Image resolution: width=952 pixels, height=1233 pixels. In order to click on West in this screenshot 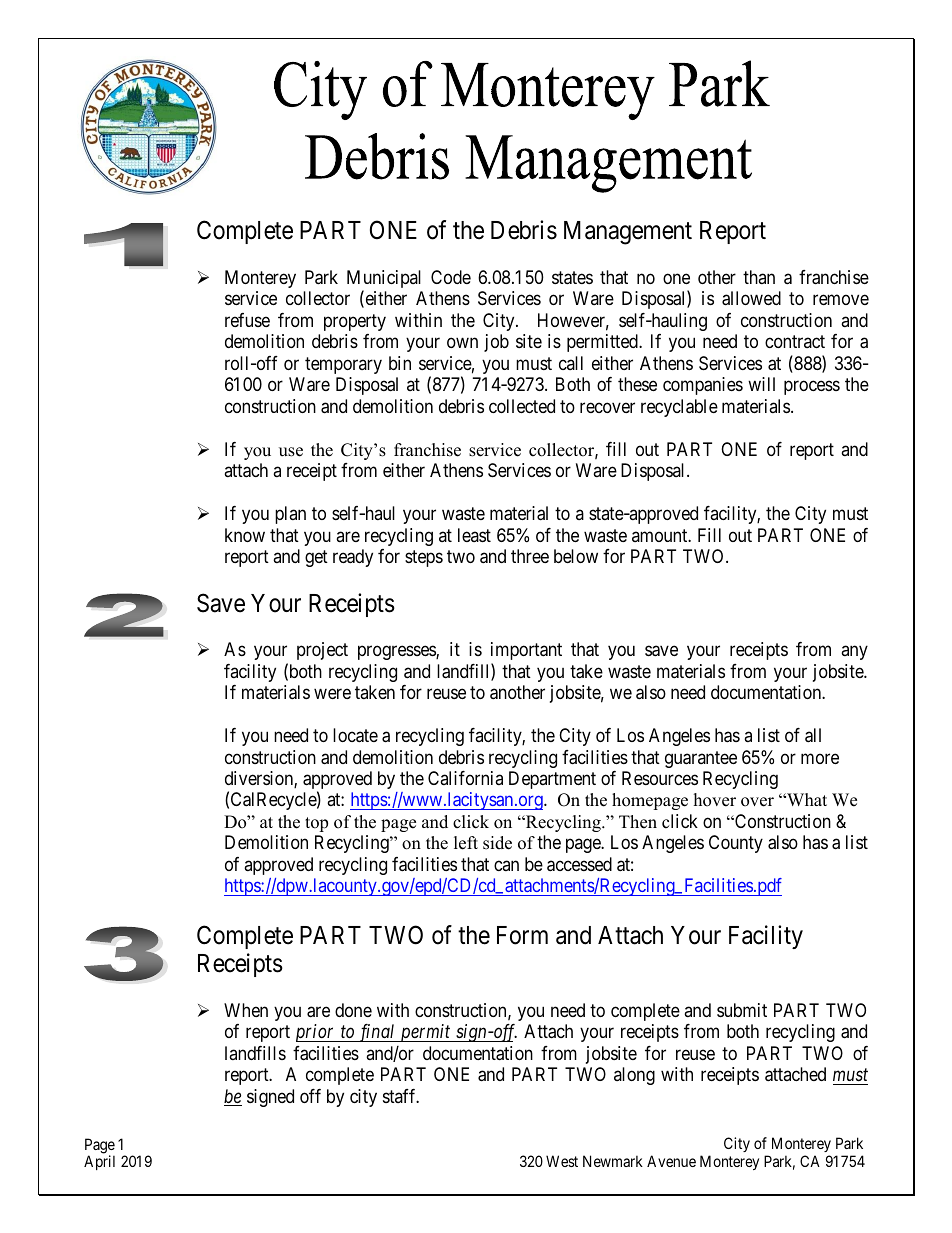, I will do `click(562, 1161)`.
